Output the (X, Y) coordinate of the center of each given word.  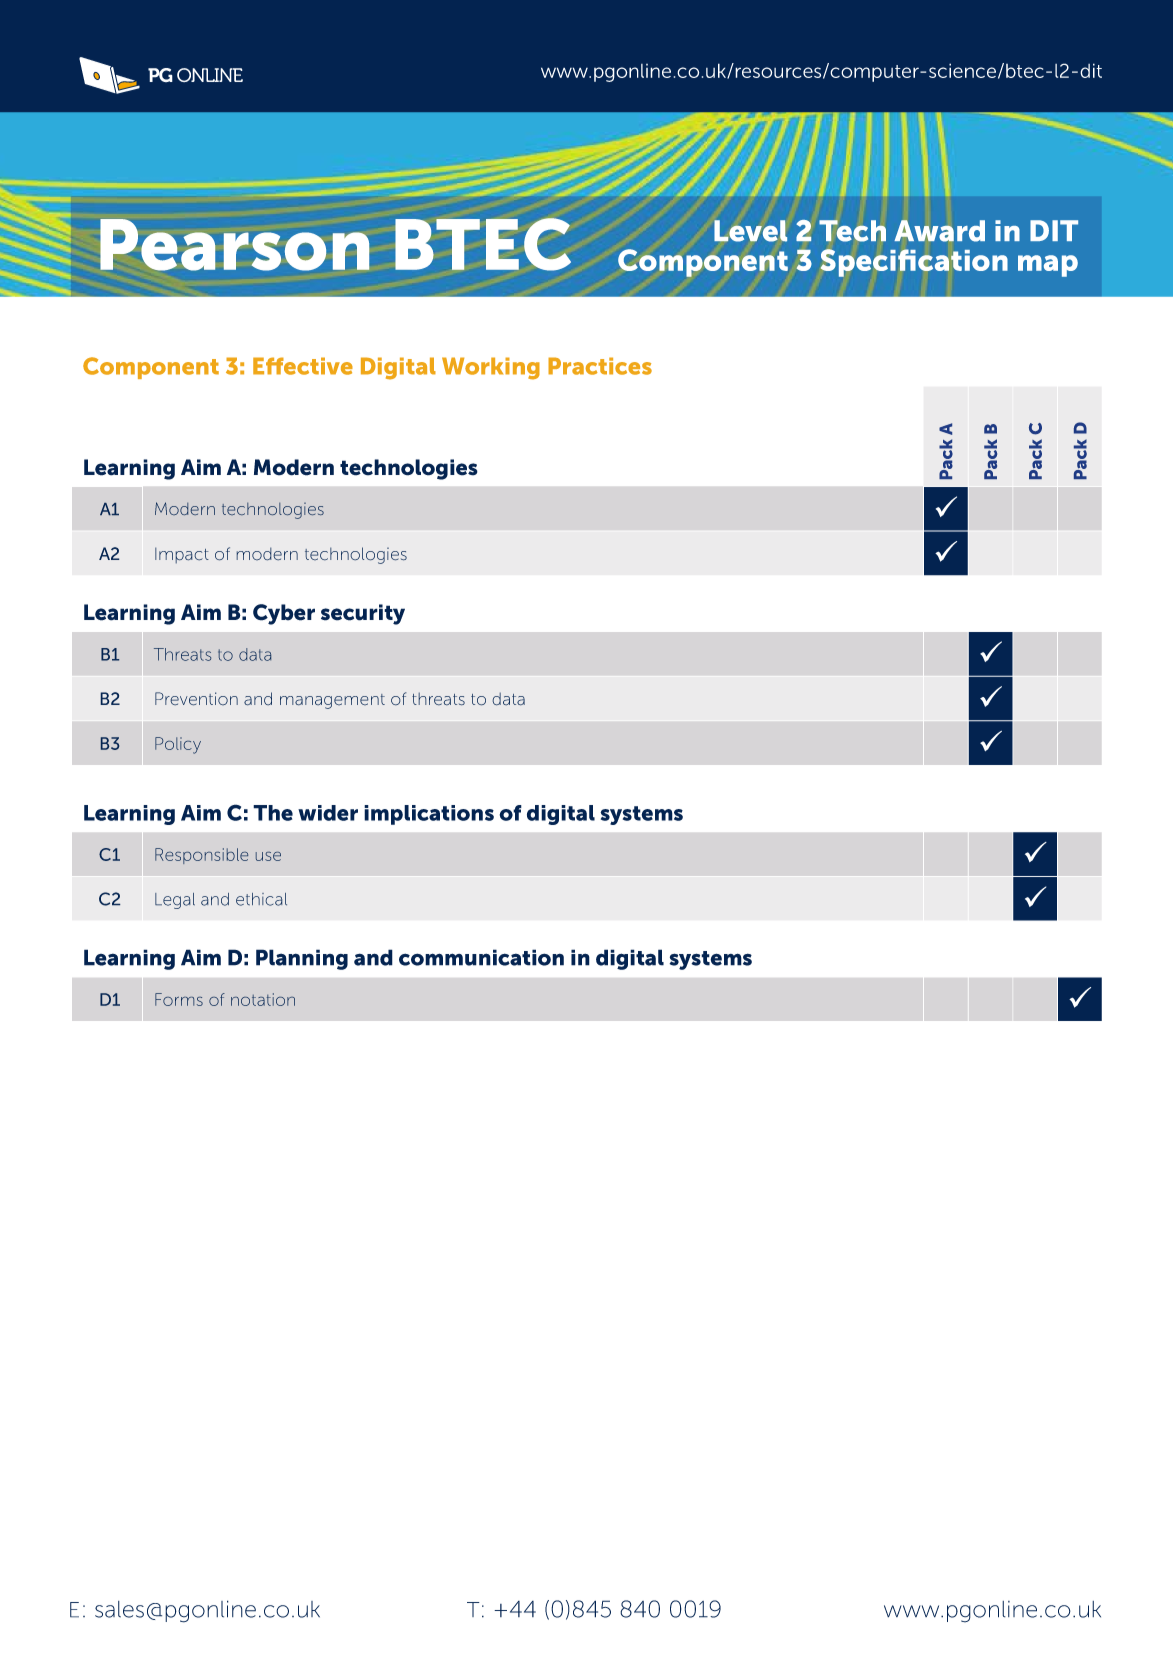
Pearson (234, 245)
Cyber (284, 614)
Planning (302, 959)
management (332, 701)
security (363, 614)
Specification (914, 263)
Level (750, 231)
